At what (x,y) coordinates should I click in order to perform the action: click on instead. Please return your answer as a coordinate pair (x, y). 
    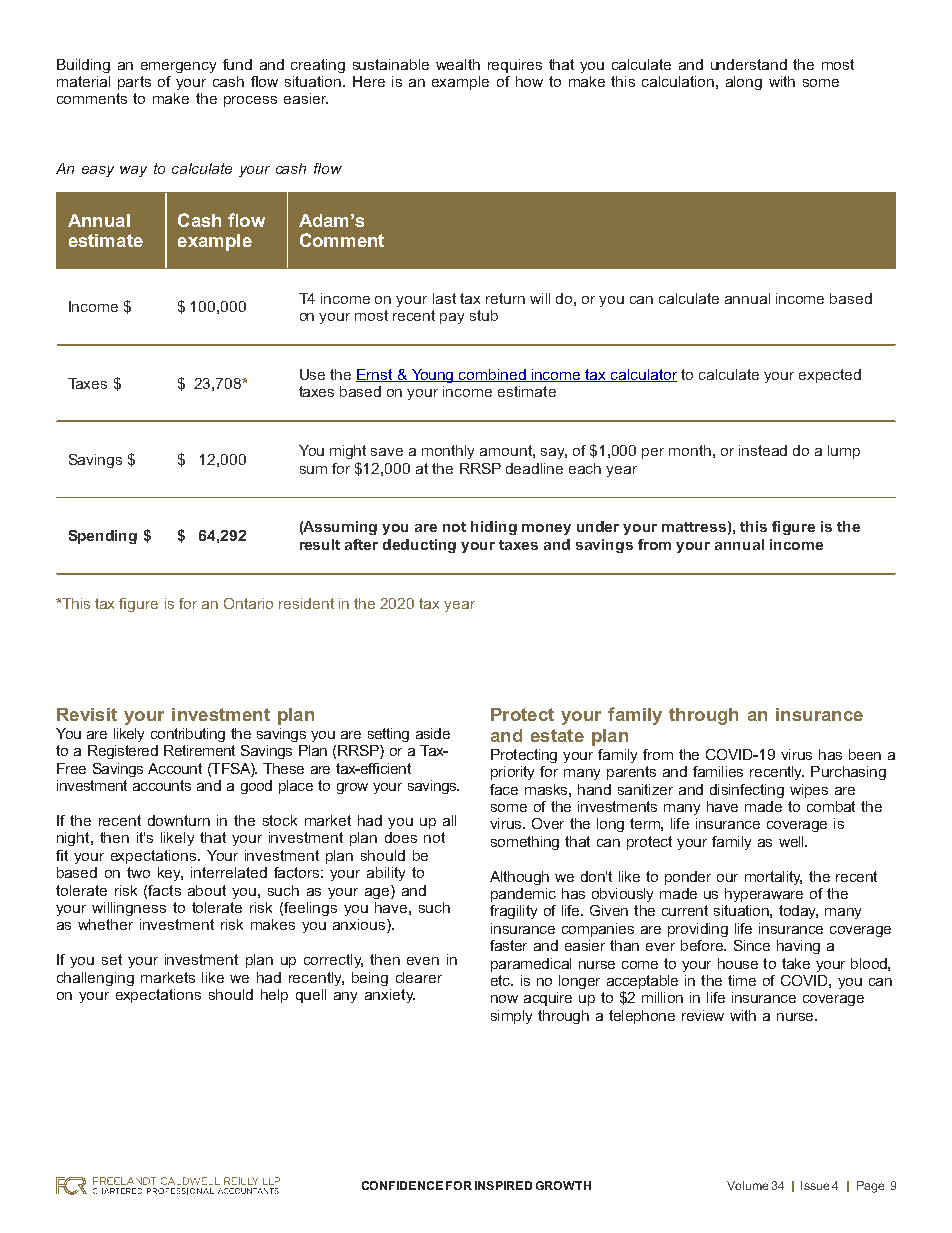
    Looking at the image, I should click on (763, 450).
